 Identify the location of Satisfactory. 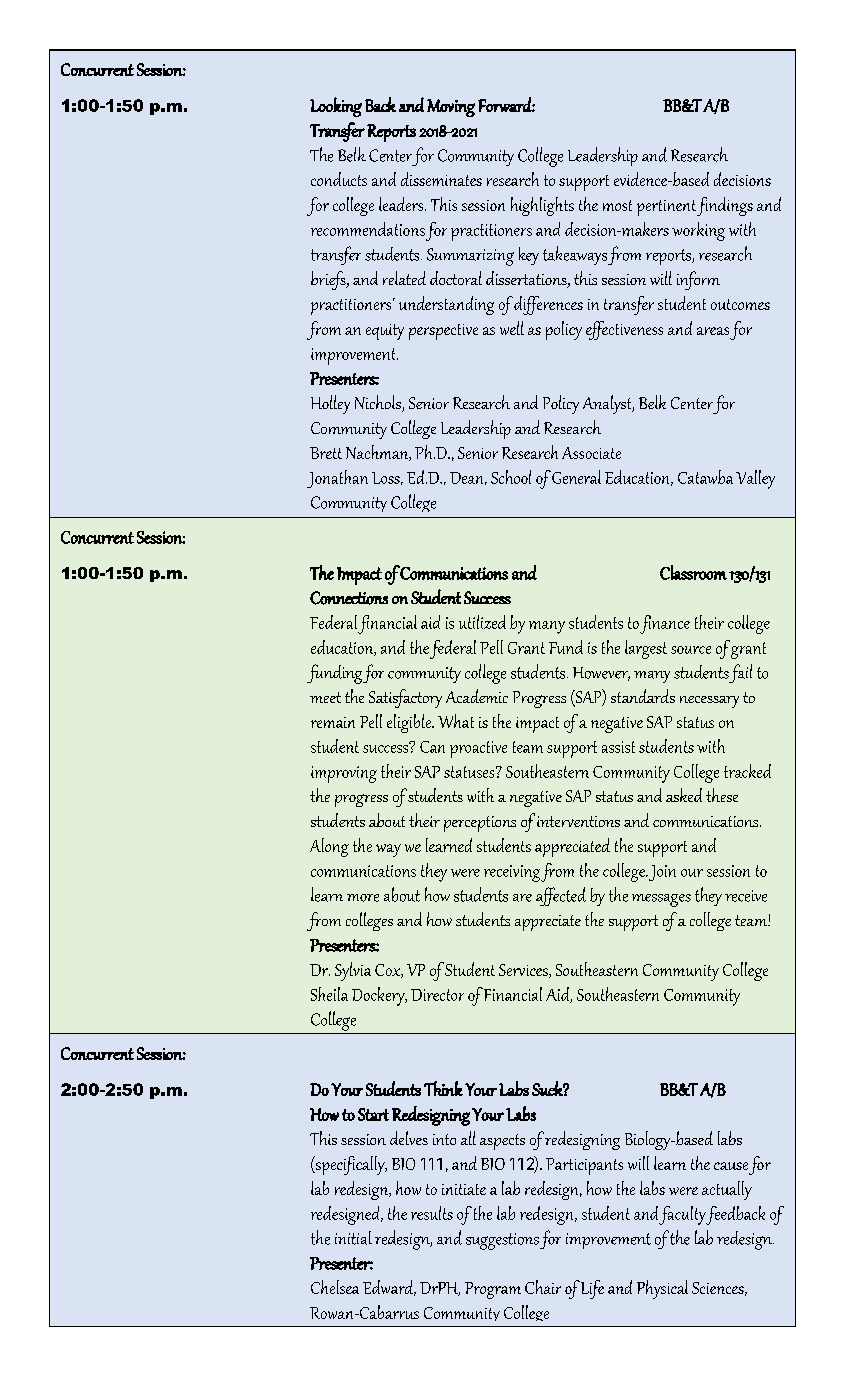
(405, 698).
